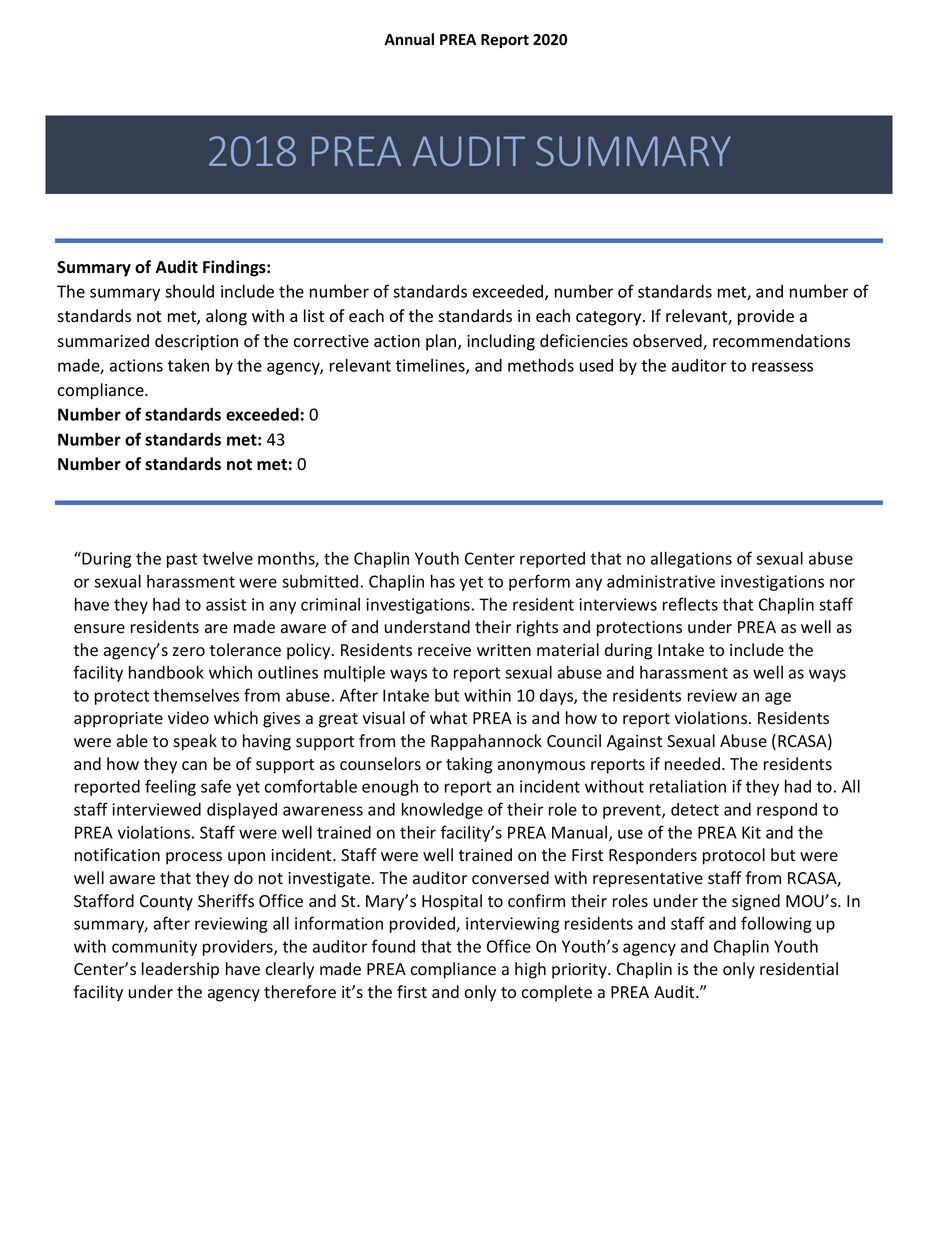 Image resolution: width=952 pixels, height=1233 pixels. What do you see at coordinates (189, 652) in the page?
I see `zero` at bounding box center [189, 652].
